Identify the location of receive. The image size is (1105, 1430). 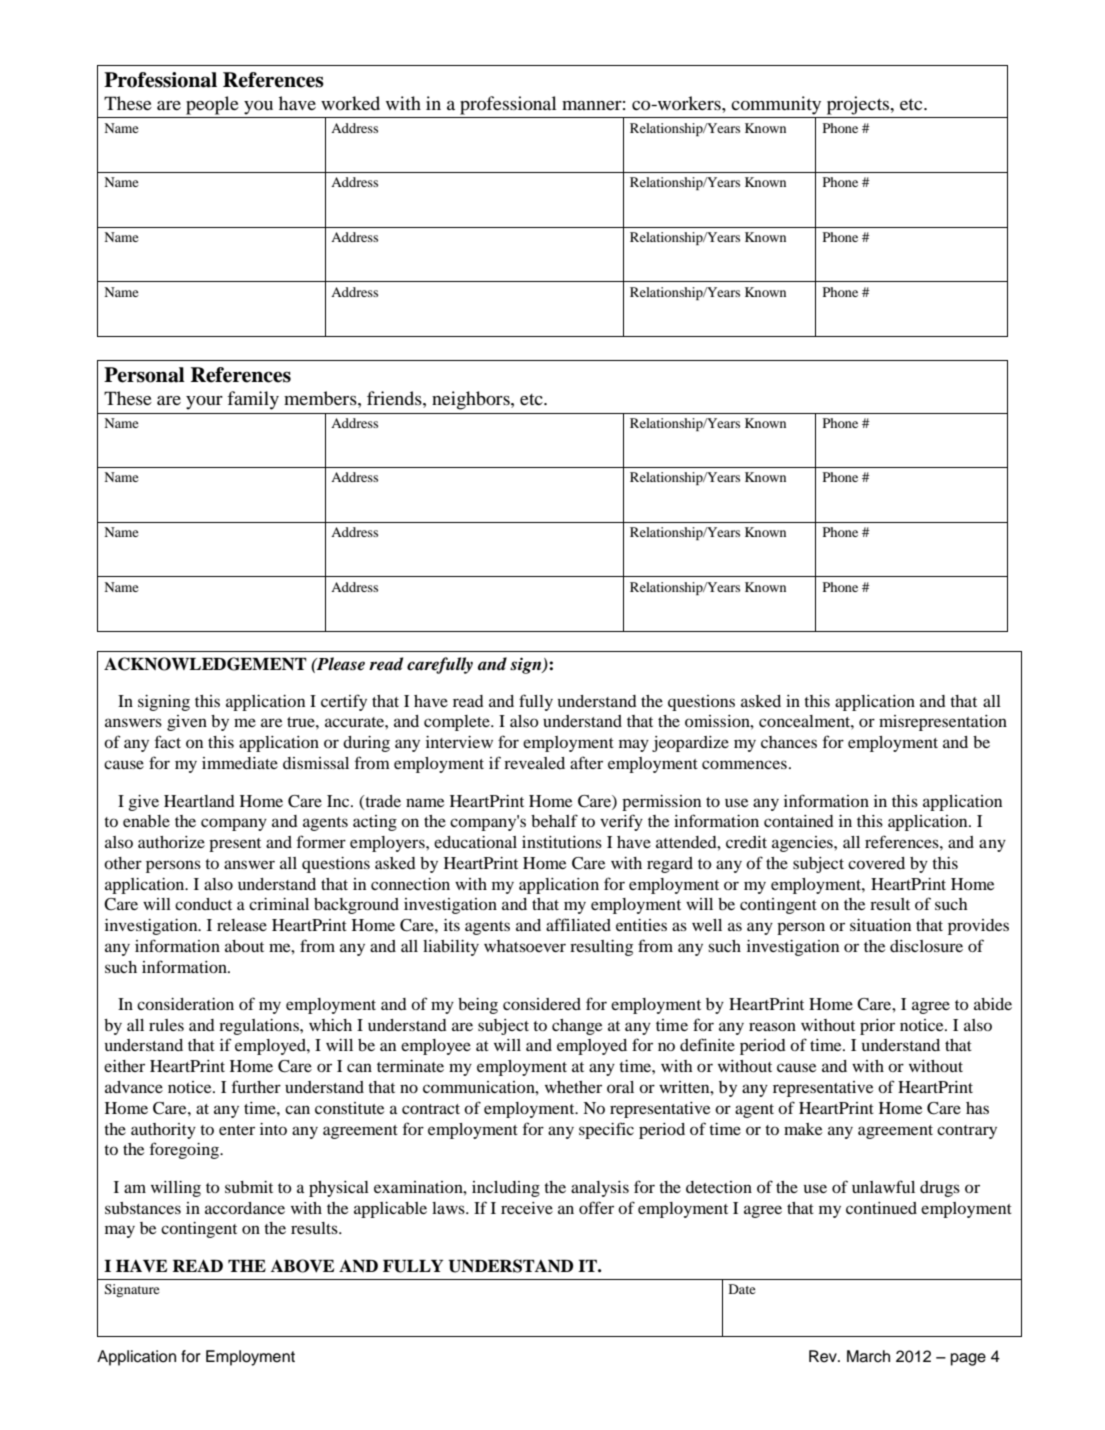
(527, 1208).
